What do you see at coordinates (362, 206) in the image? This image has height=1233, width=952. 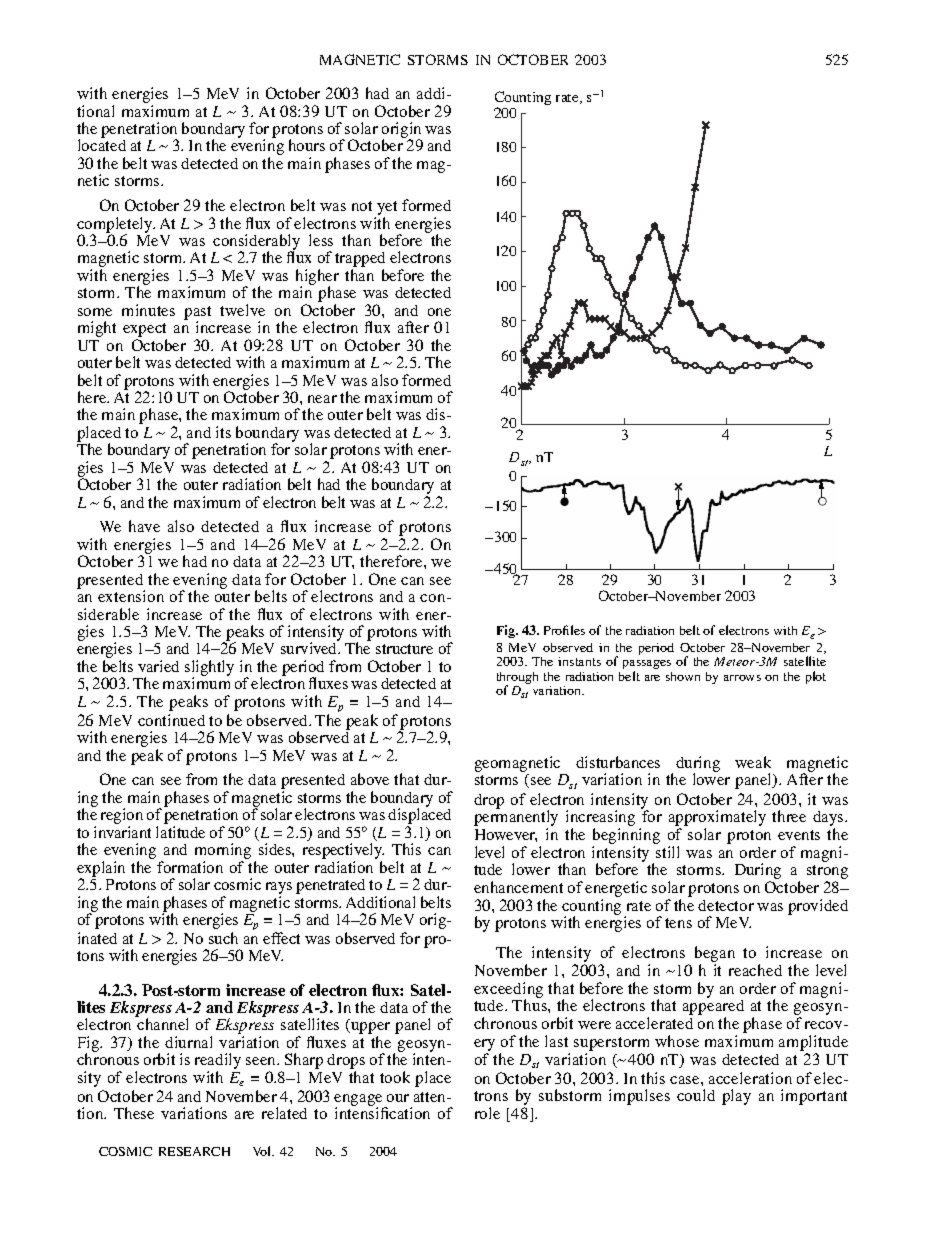 I see `not` at bounding box center [362, 206].
